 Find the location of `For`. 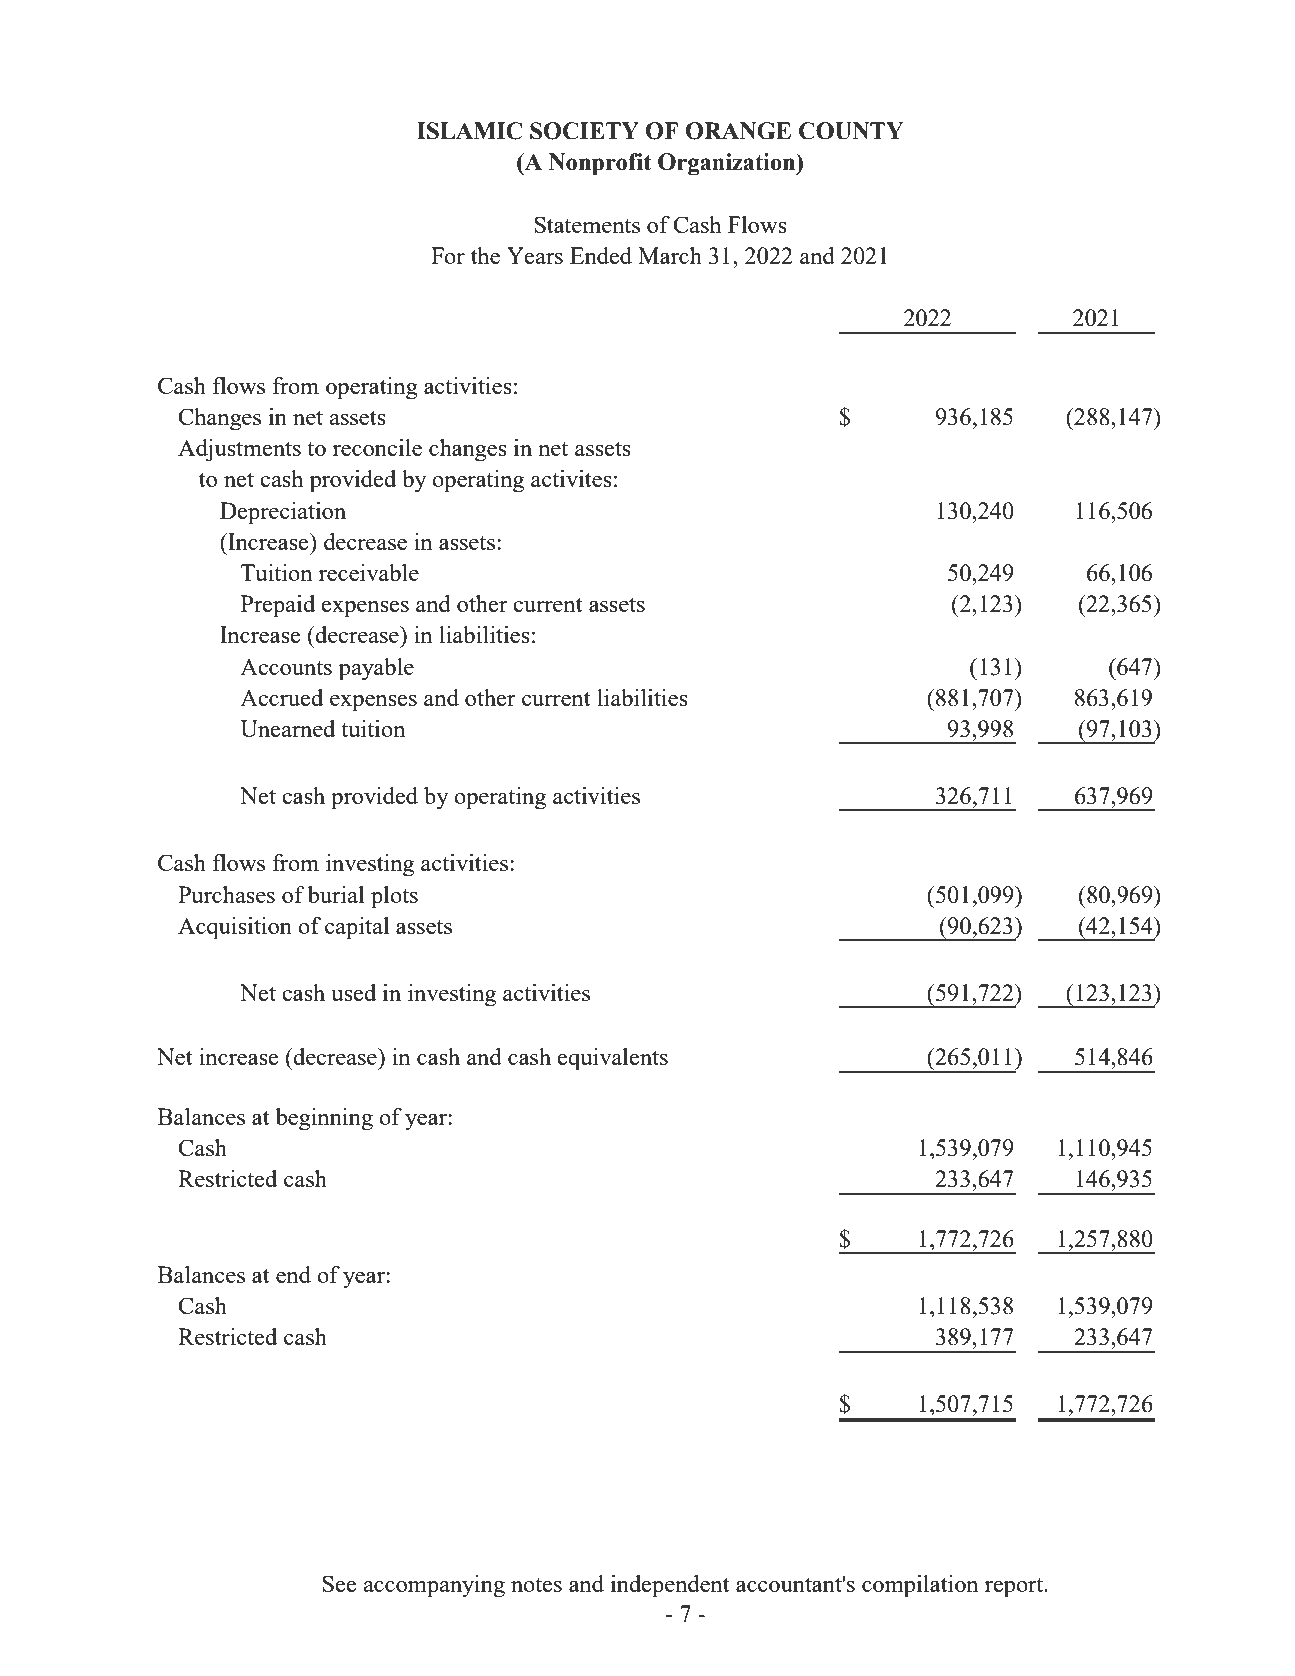

For is located at coordinates (448, 255).
